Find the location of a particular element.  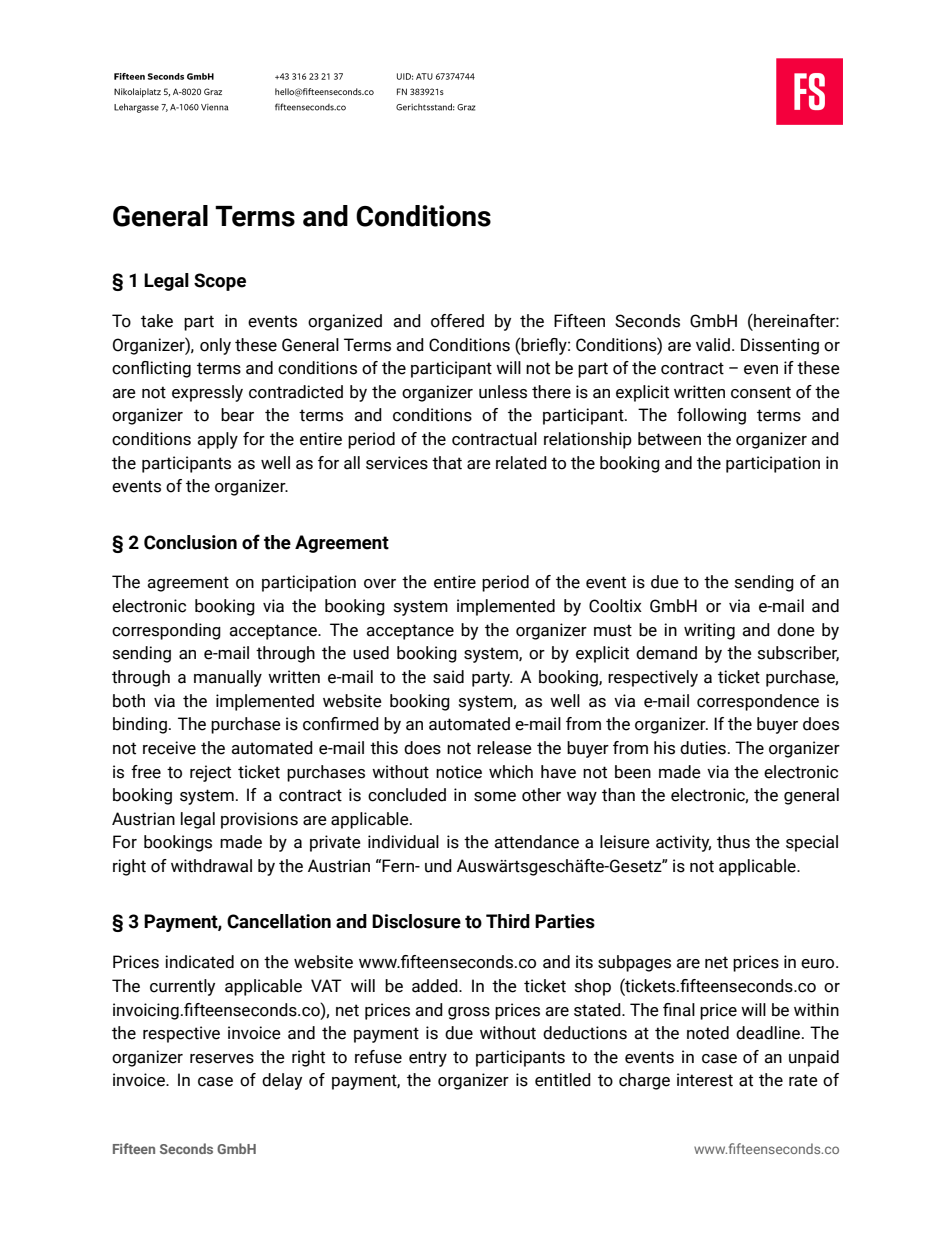

correspondence is located at coordinates (758, 702).
